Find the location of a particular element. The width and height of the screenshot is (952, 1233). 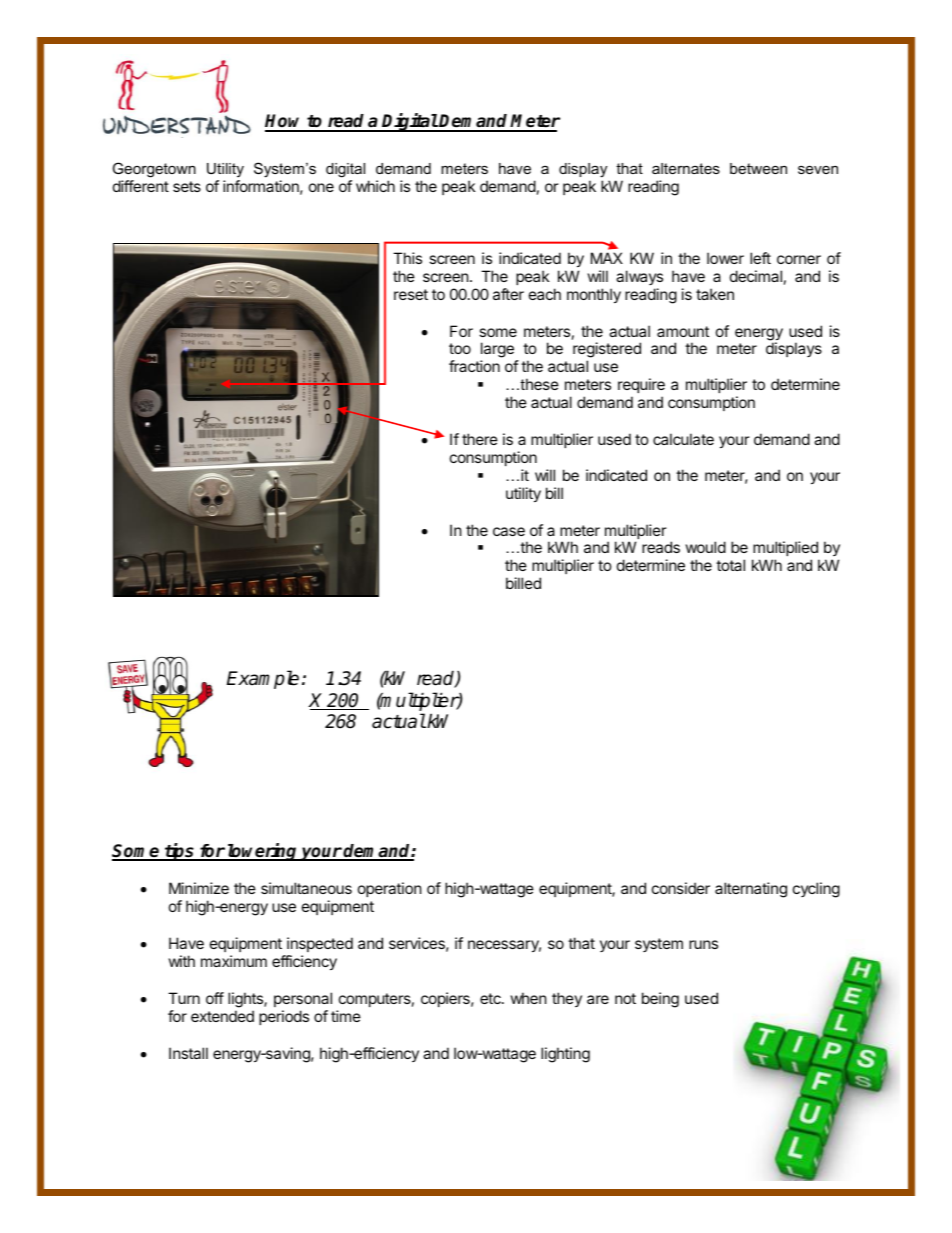

Example is located at coordinates (263, 679).
